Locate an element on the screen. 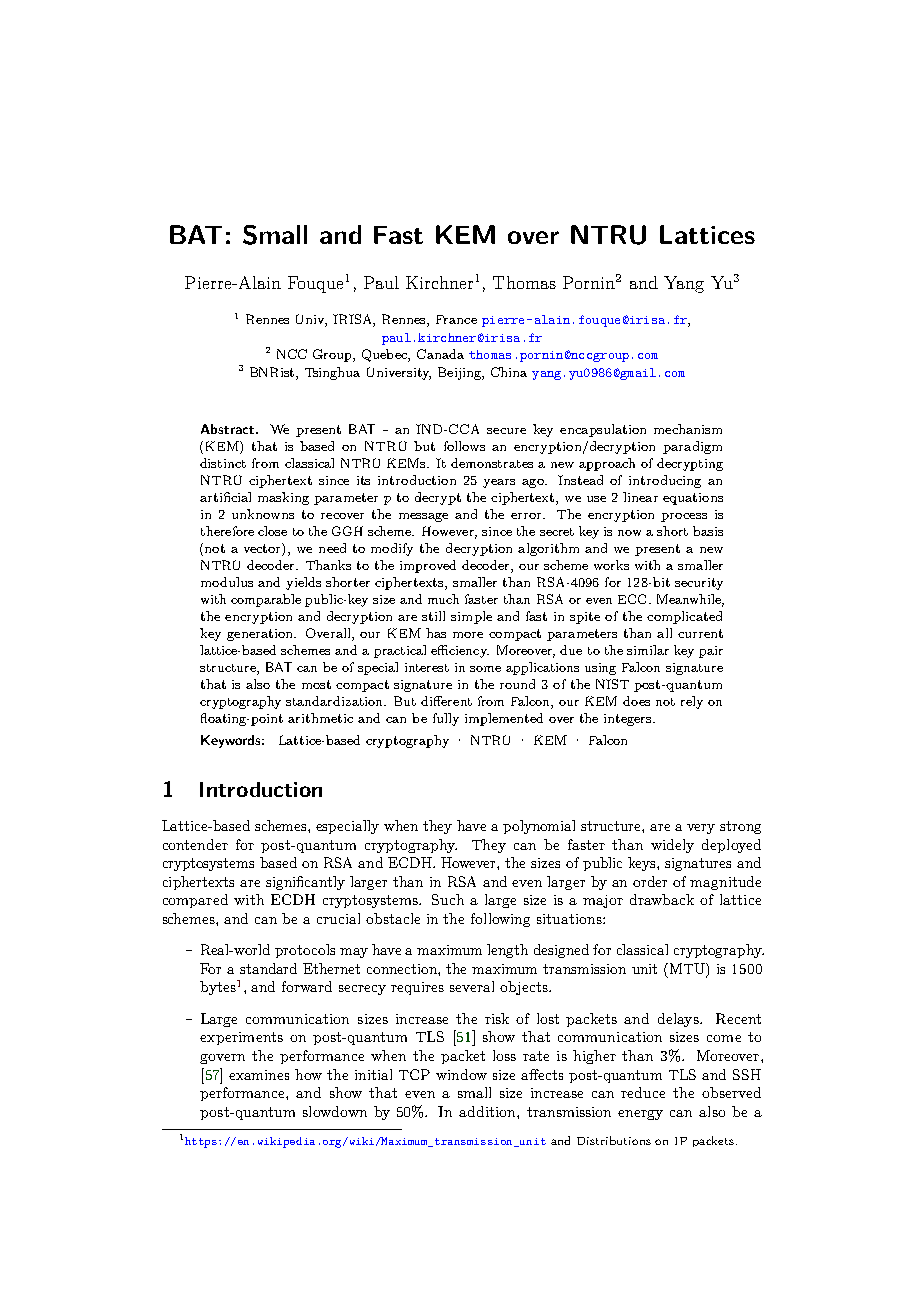 The height and width of the screenshot is (1308, 924). Tsinghua is located at coordinates (332, 373).
